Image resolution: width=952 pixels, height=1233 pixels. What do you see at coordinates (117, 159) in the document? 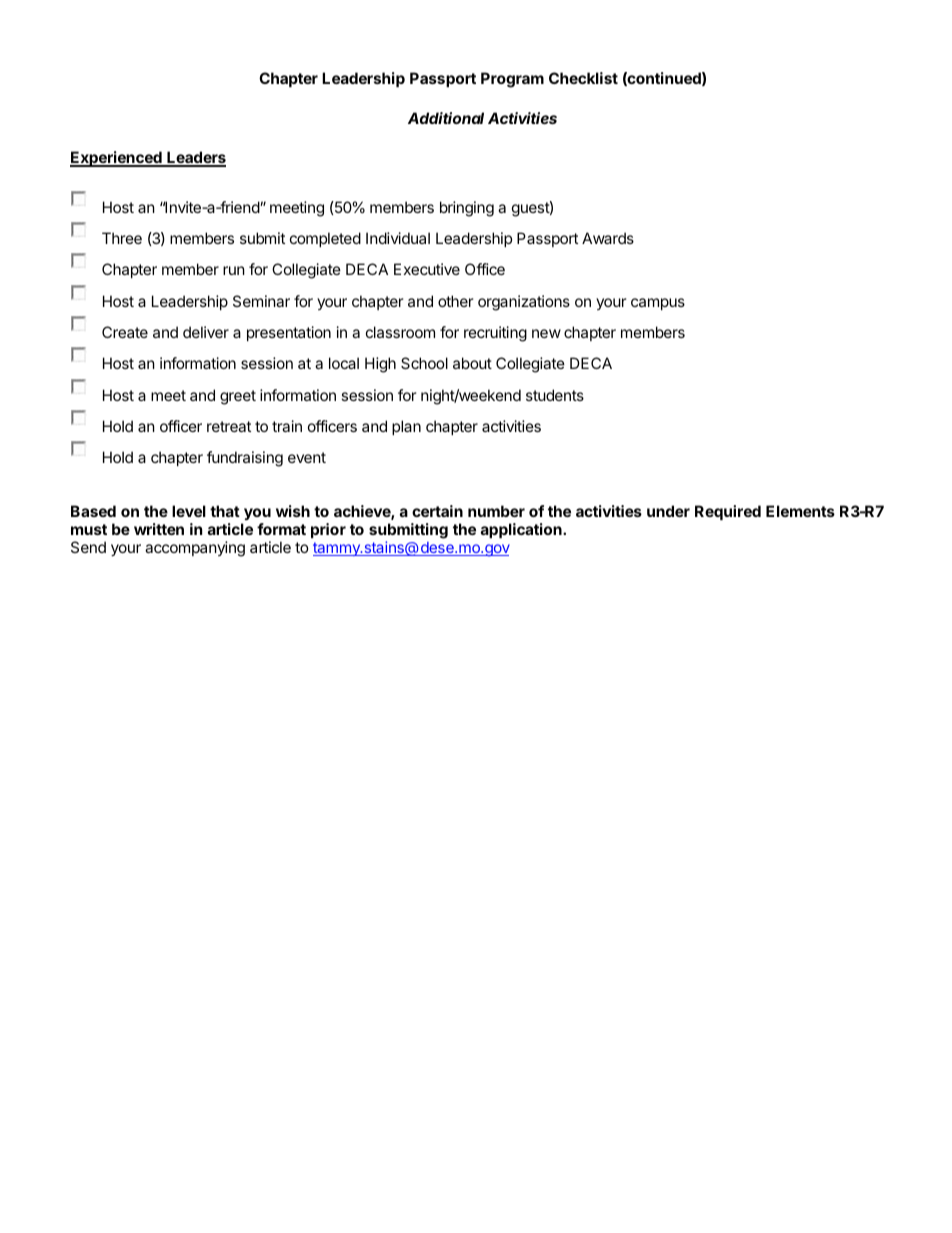
I see `Experienced` at bounding box center [117, 159].
